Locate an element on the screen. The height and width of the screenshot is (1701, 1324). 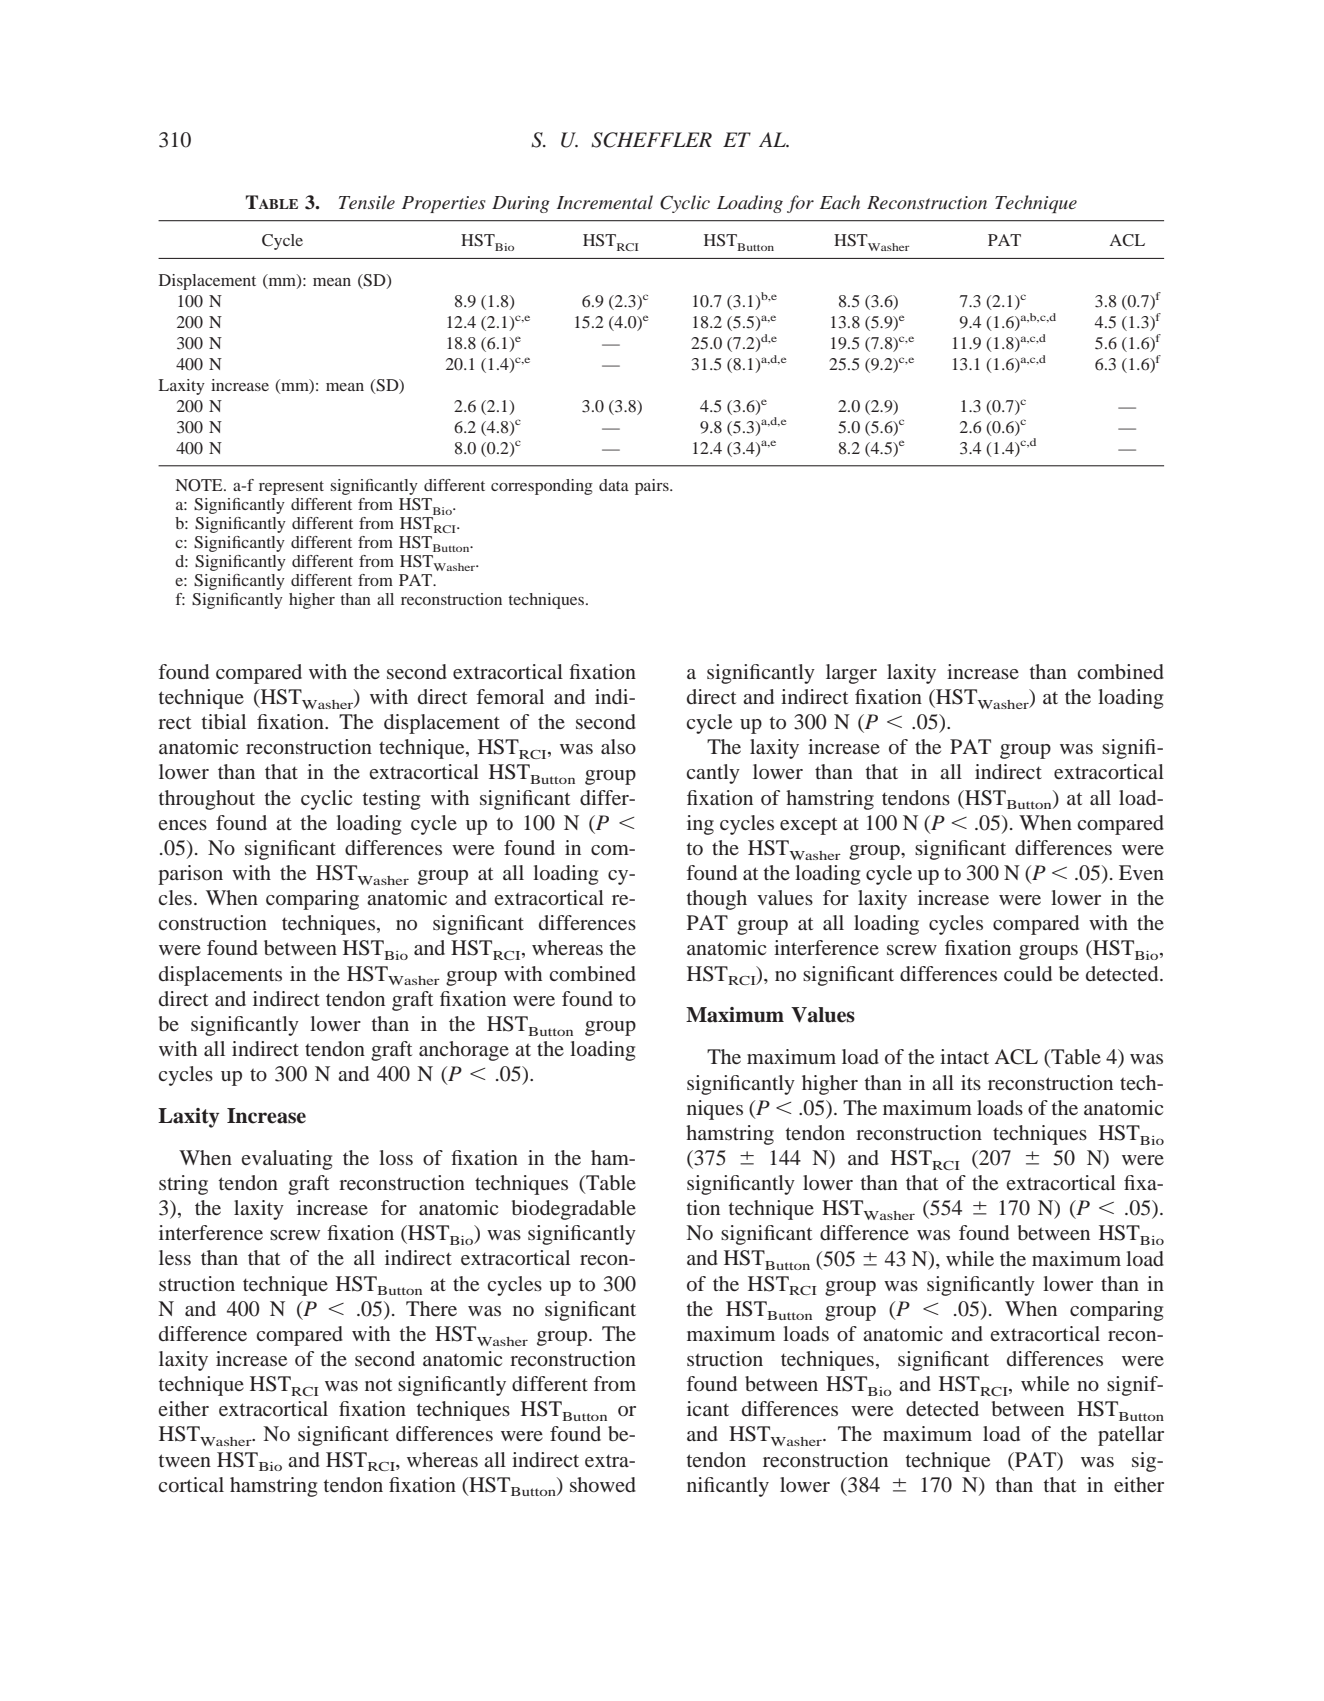
Even is located at coordinates (1141, 872).
